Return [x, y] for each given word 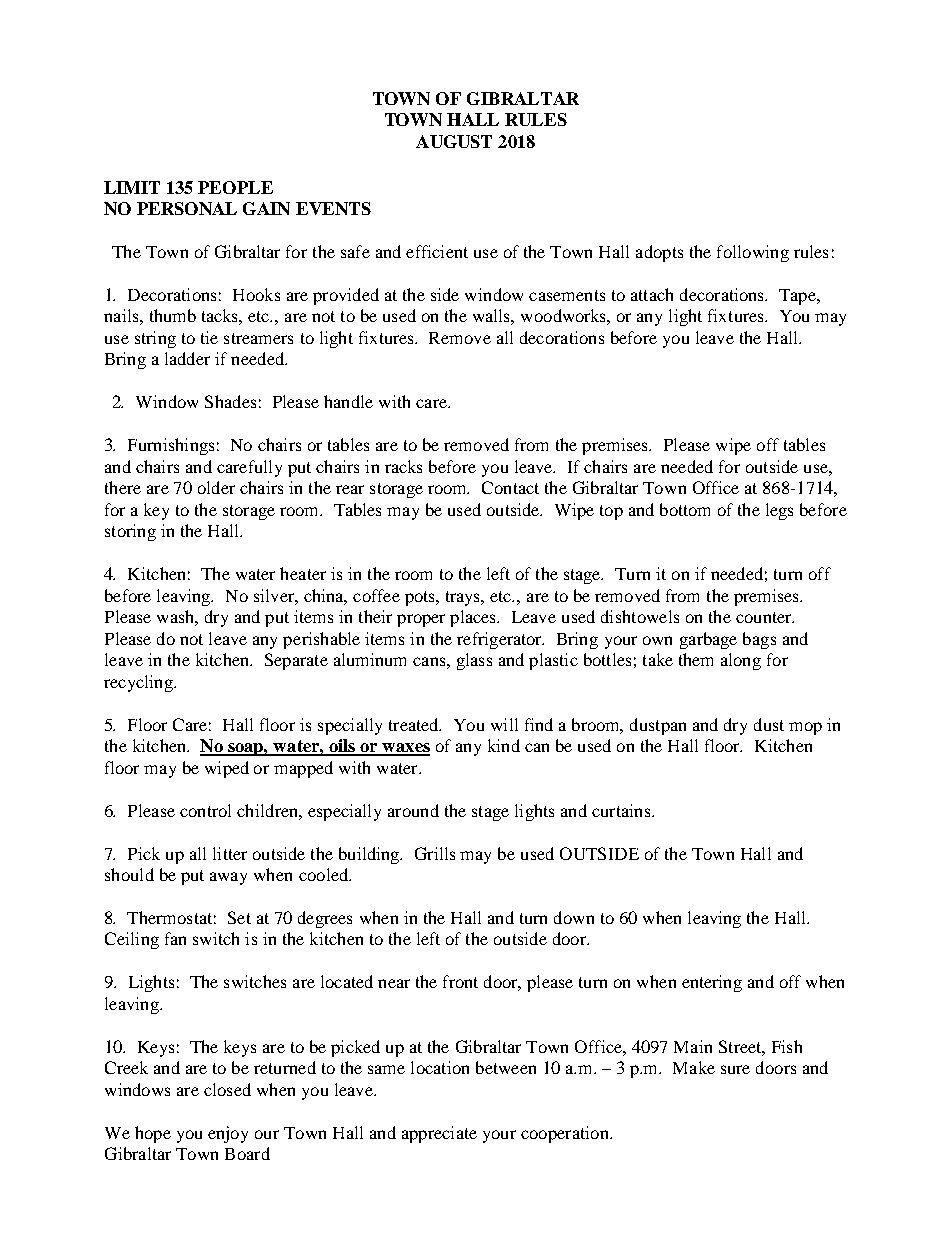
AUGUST [454, 141]
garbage [708, 640]
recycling [140, 683]
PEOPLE [235, 187]
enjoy [228, 1134]
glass [474, 661]
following [753, 253]
